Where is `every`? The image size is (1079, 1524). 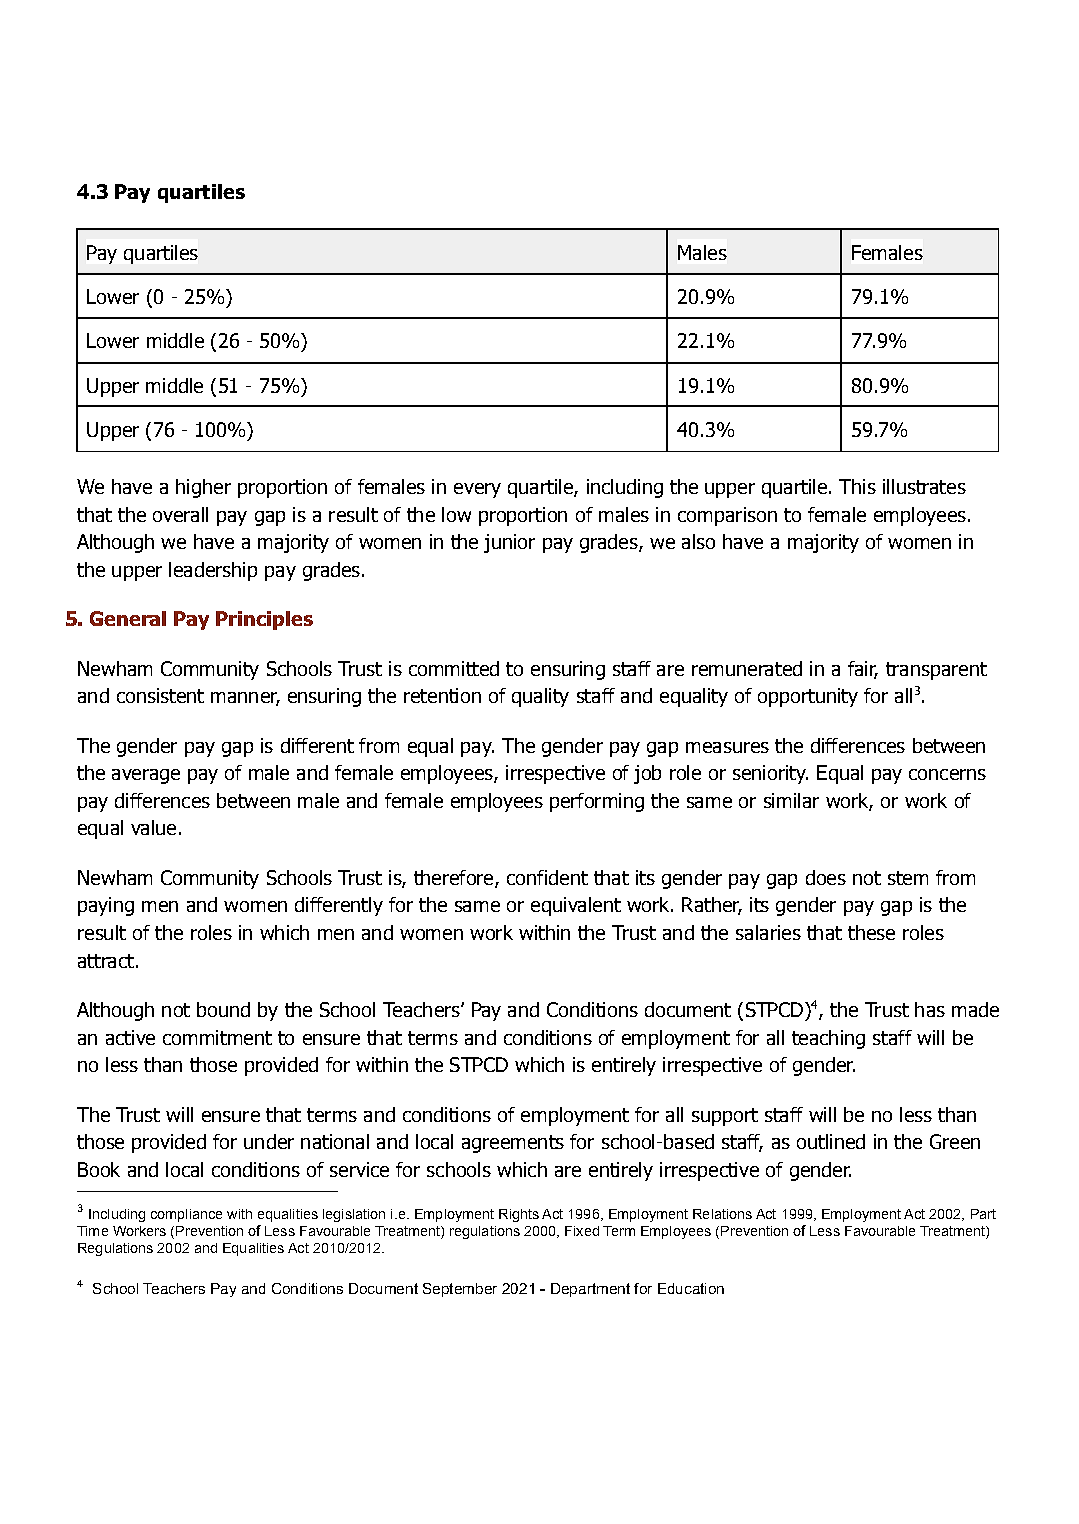 every is located at coordinates (477, 490).
